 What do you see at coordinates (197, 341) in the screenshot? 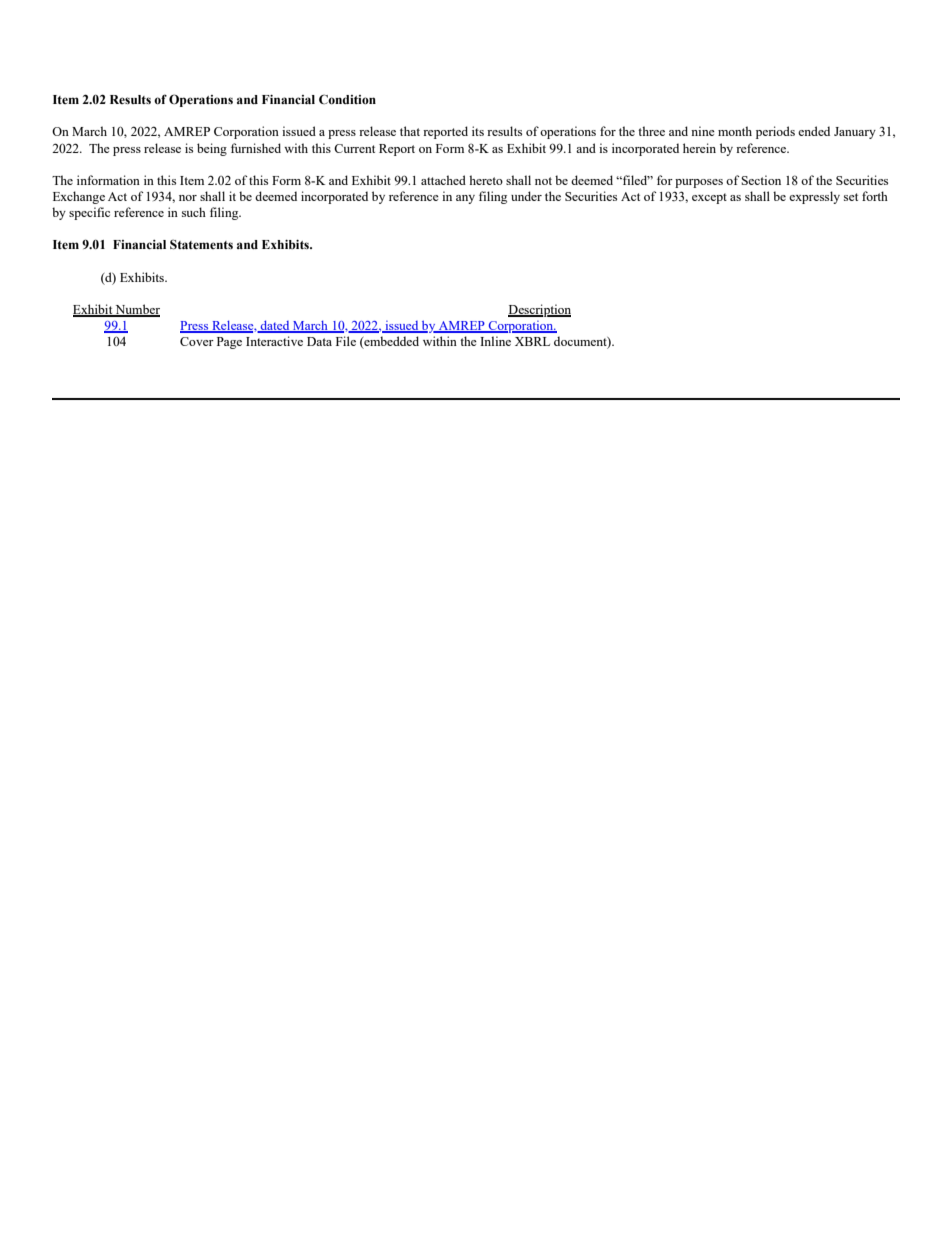
I see `Cover` at bounding box center [197, 341].
